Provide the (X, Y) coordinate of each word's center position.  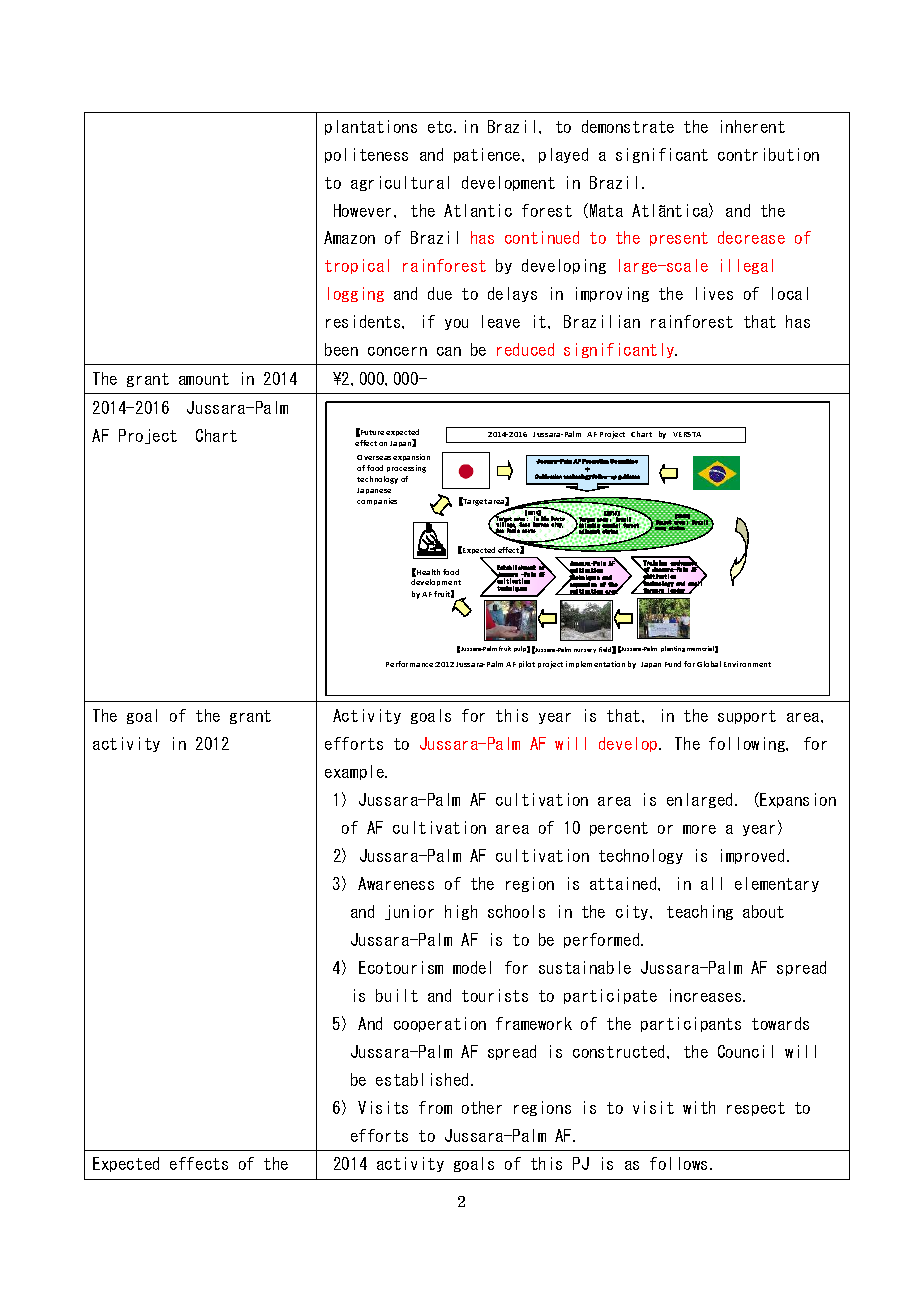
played (563, 155)
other (482, 1107)
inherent (753, 126)
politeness (366, 155)
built (397, 995)
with (699, 1107)
